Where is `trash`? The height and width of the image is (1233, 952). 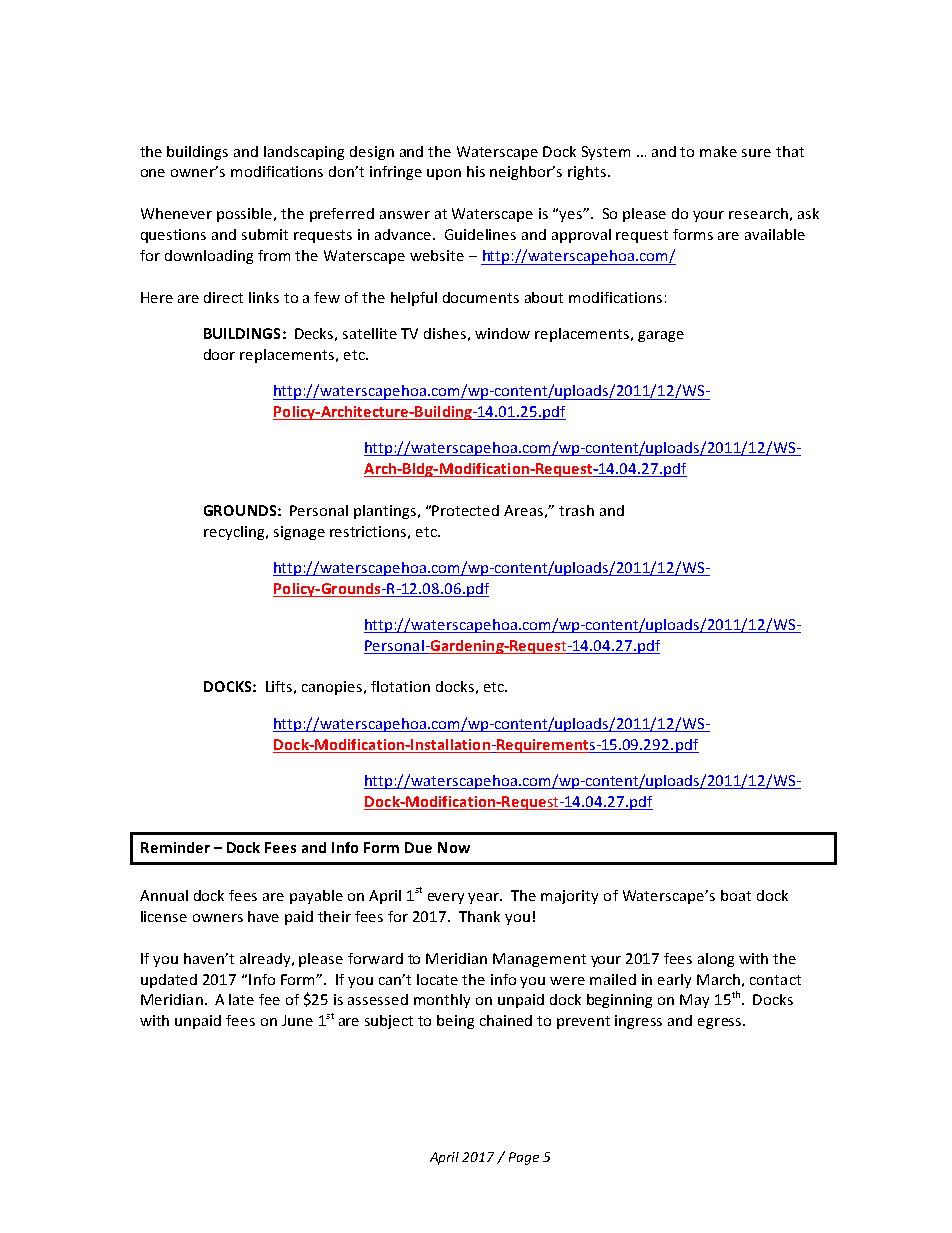
trash is located at coordinates (576, 510).
